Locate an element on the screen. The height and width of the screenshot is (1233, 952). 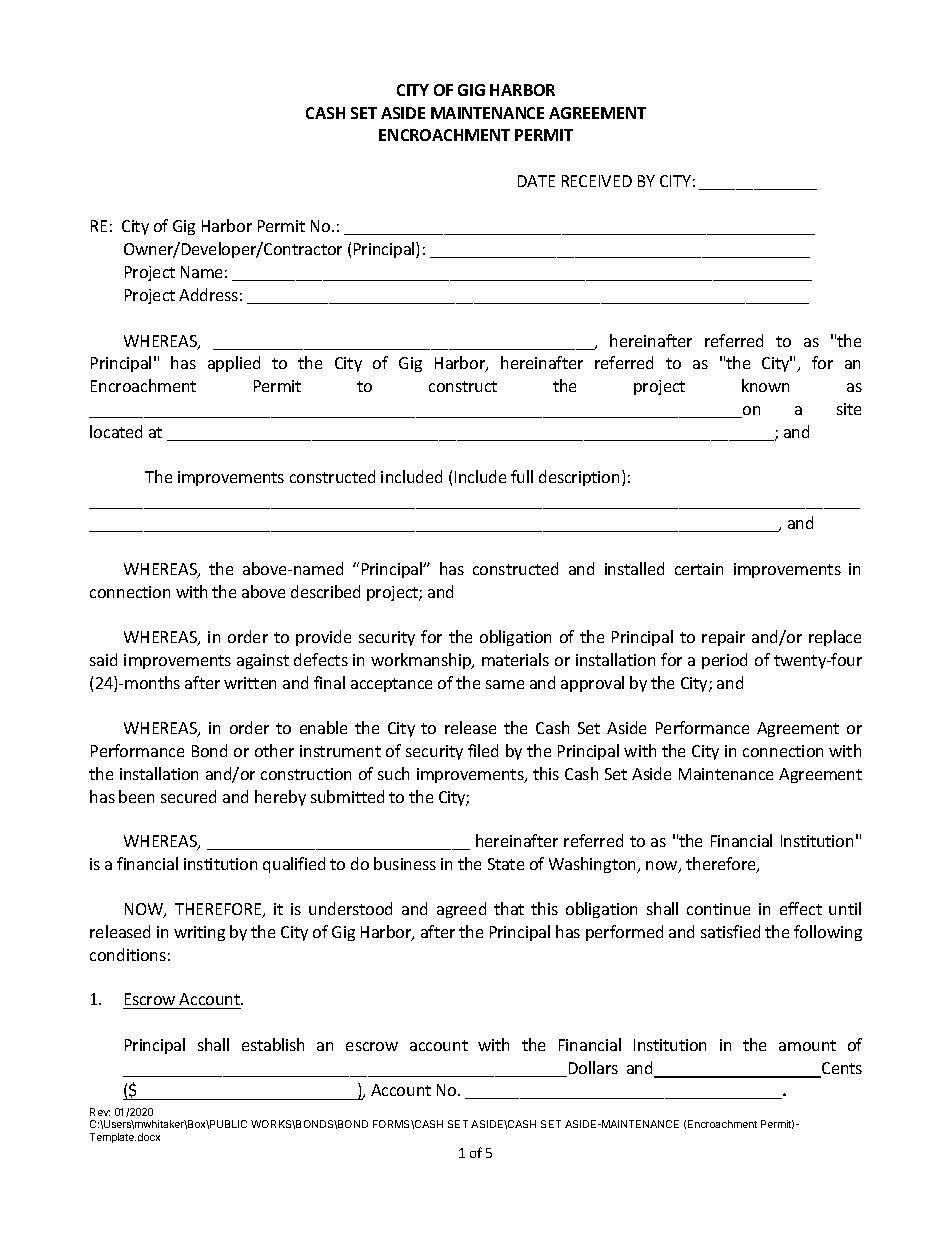
qualified is located at coordinates (294, 865).
